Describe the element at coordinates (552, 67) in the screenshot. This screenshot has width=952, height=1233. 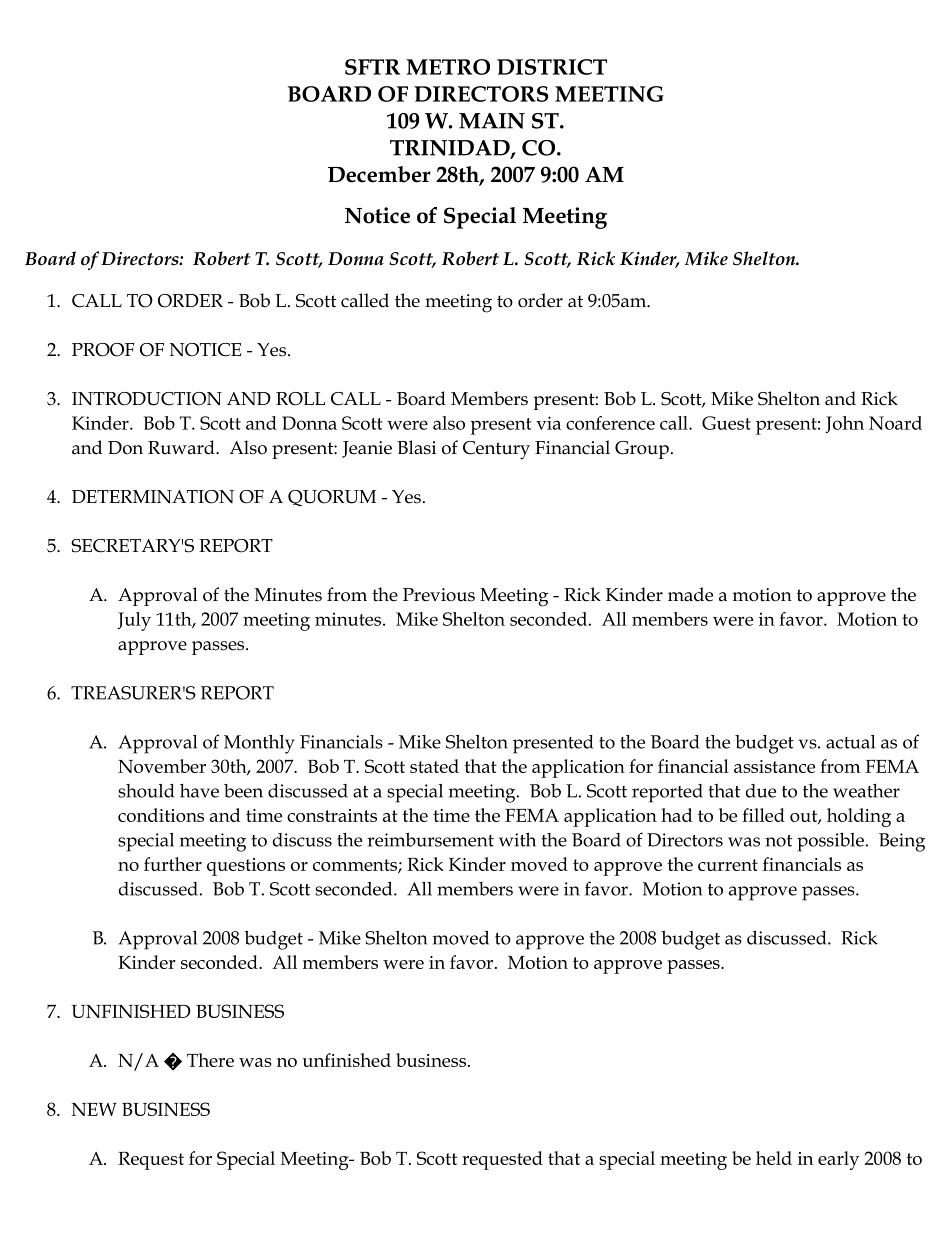
I see `DISTRICT` at that location.
